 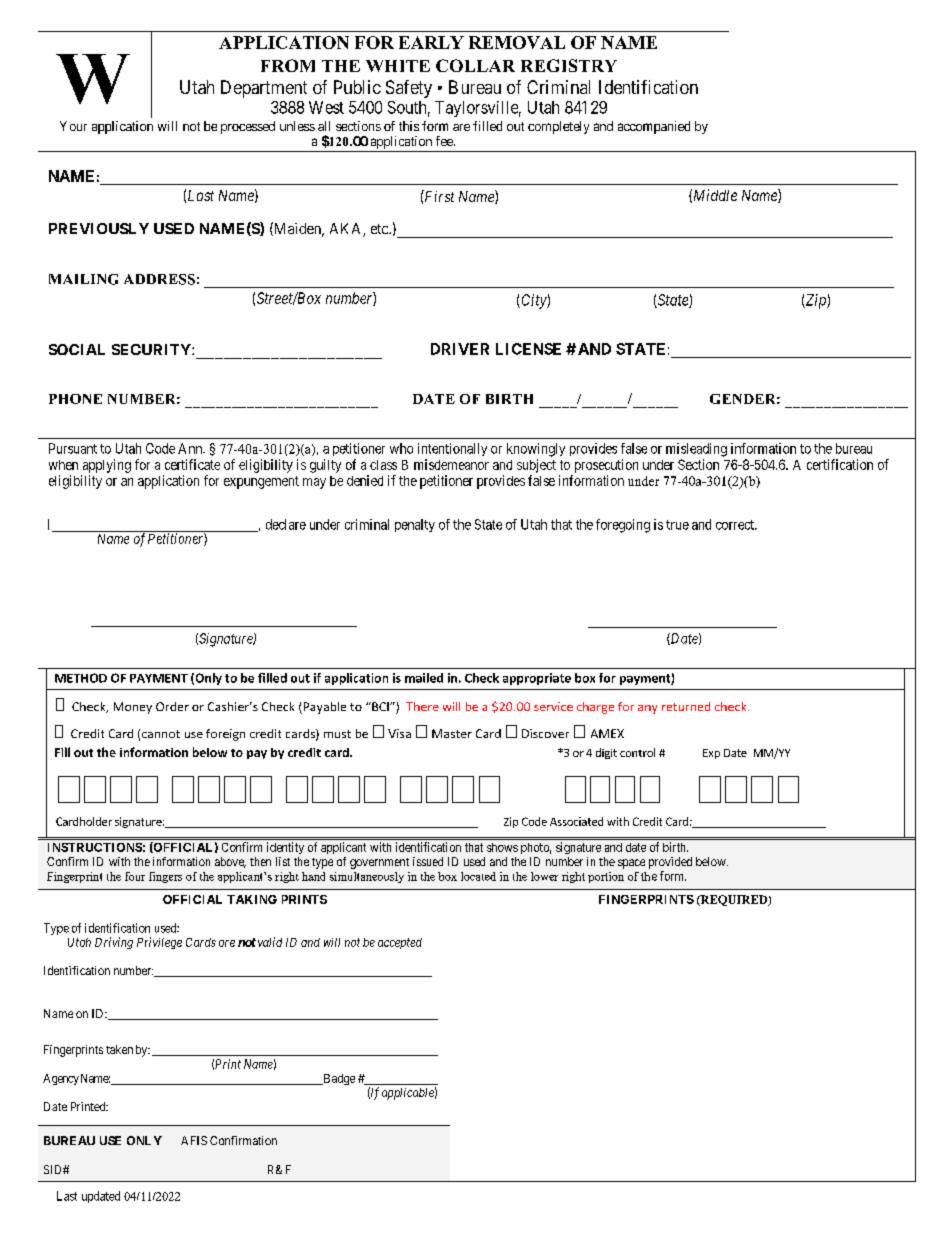 I want to click on Department, so click(x=264, y=89).
